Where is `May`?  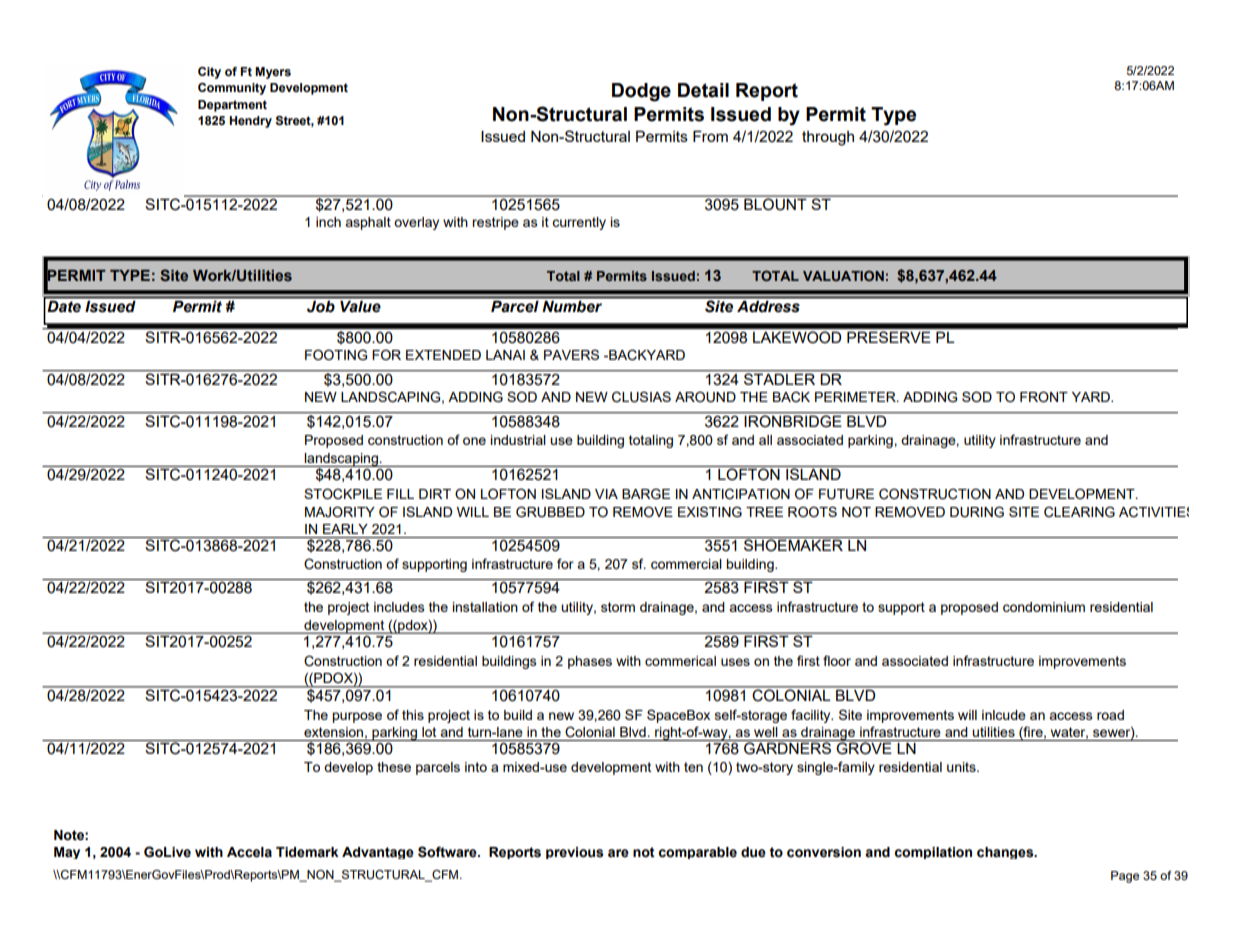 May is located at coordinates (67, 853).
